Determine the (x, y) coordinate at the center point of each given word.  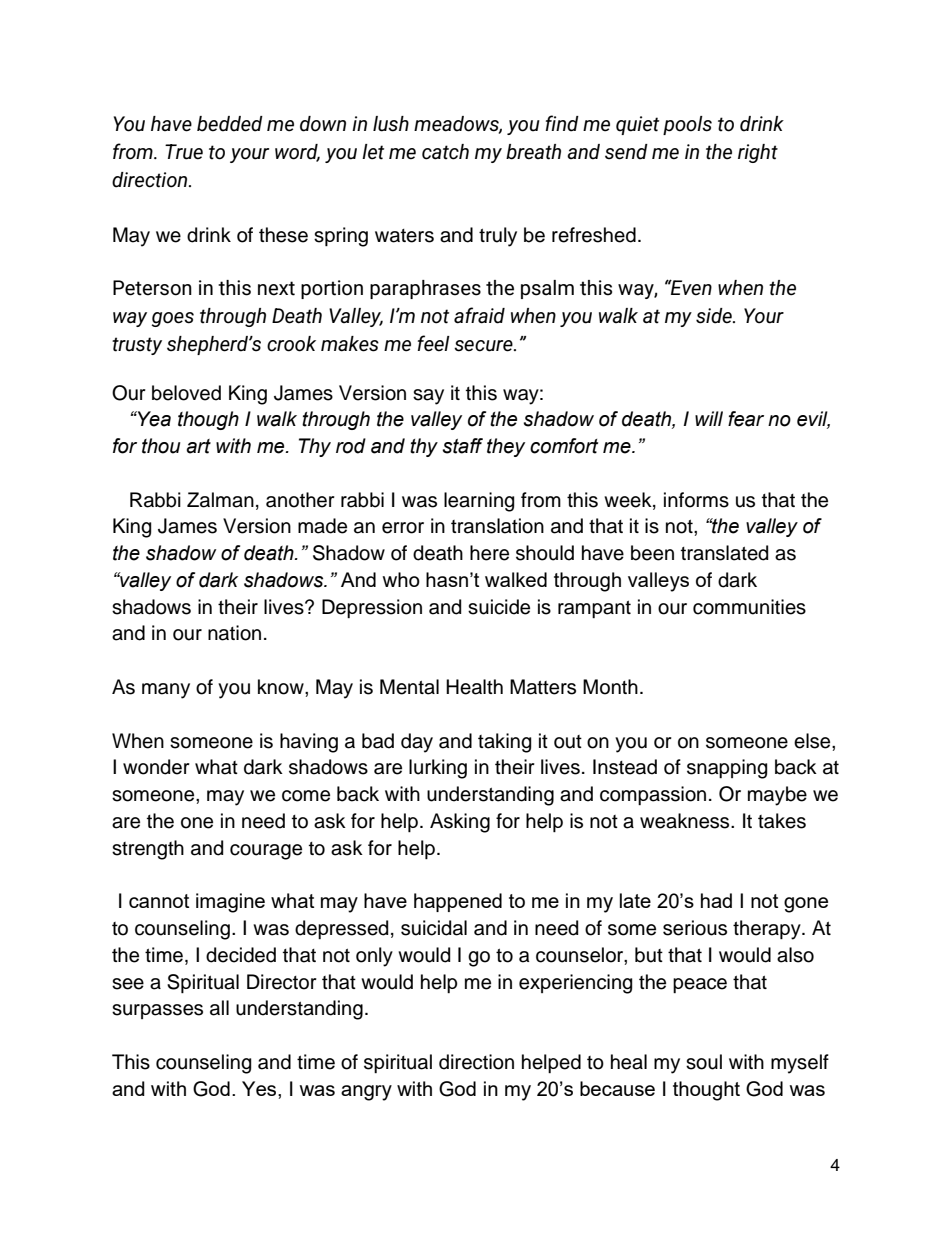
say (428, 397)
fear (746, 419)
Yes (260, 1088)
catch (445, 152)
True (184, 152)
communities (749, 607)
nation (234, 633)
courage (266, 852)
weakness (686, 821)
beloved (186, 393)
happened (458, 902)
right (758, 153)
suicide (499, 607)
